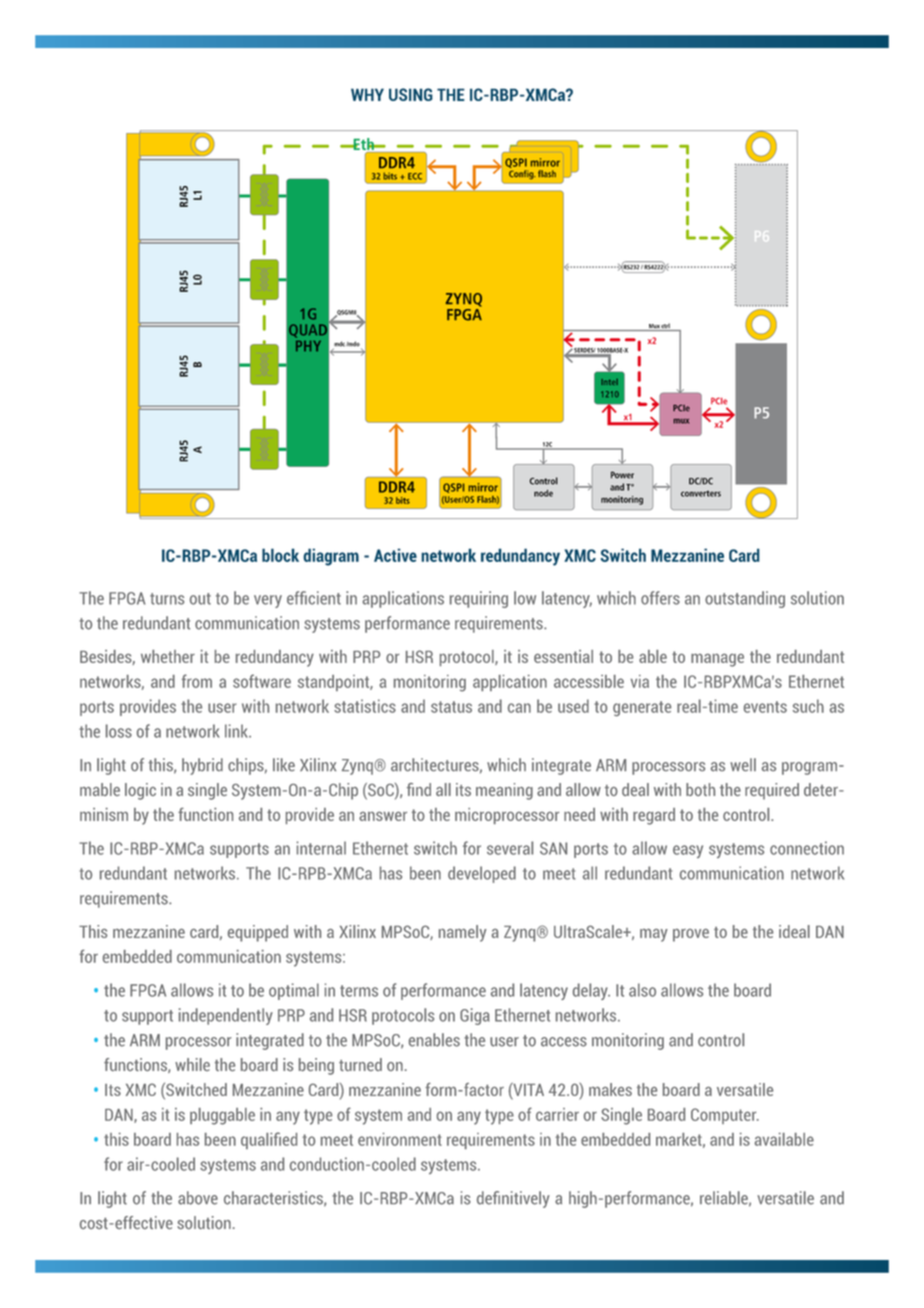 The width and height of the screenshot is (924, 1308). I want to click on above, so click(198, 1198).
